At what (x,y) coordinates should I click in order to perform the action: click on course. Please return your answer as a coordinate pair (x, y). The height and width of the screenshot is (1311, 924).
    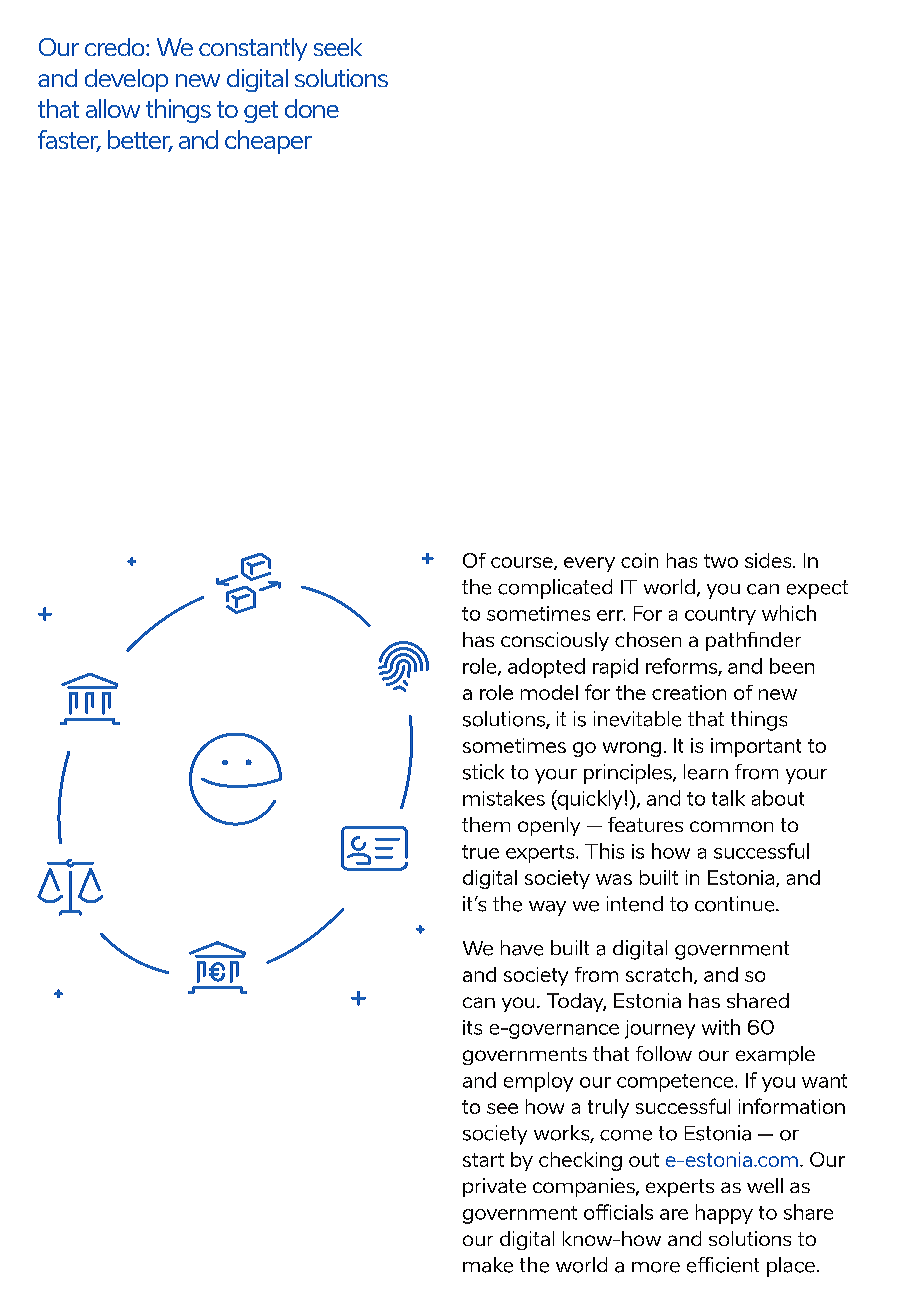
    Looking at the image, I should click on (523, 563).
